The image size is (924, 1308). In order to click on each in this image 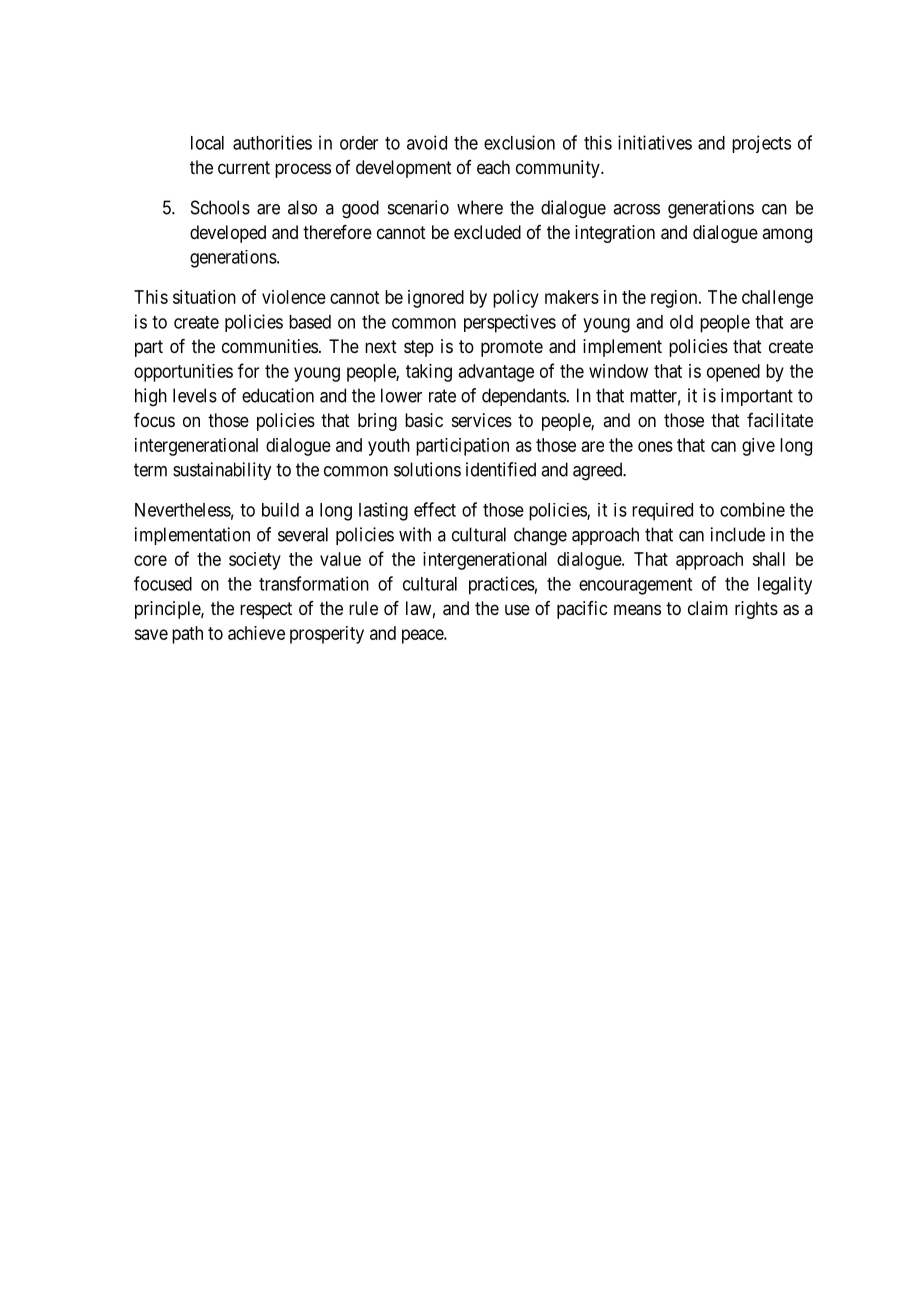, I will do `click(493, 167)`.
